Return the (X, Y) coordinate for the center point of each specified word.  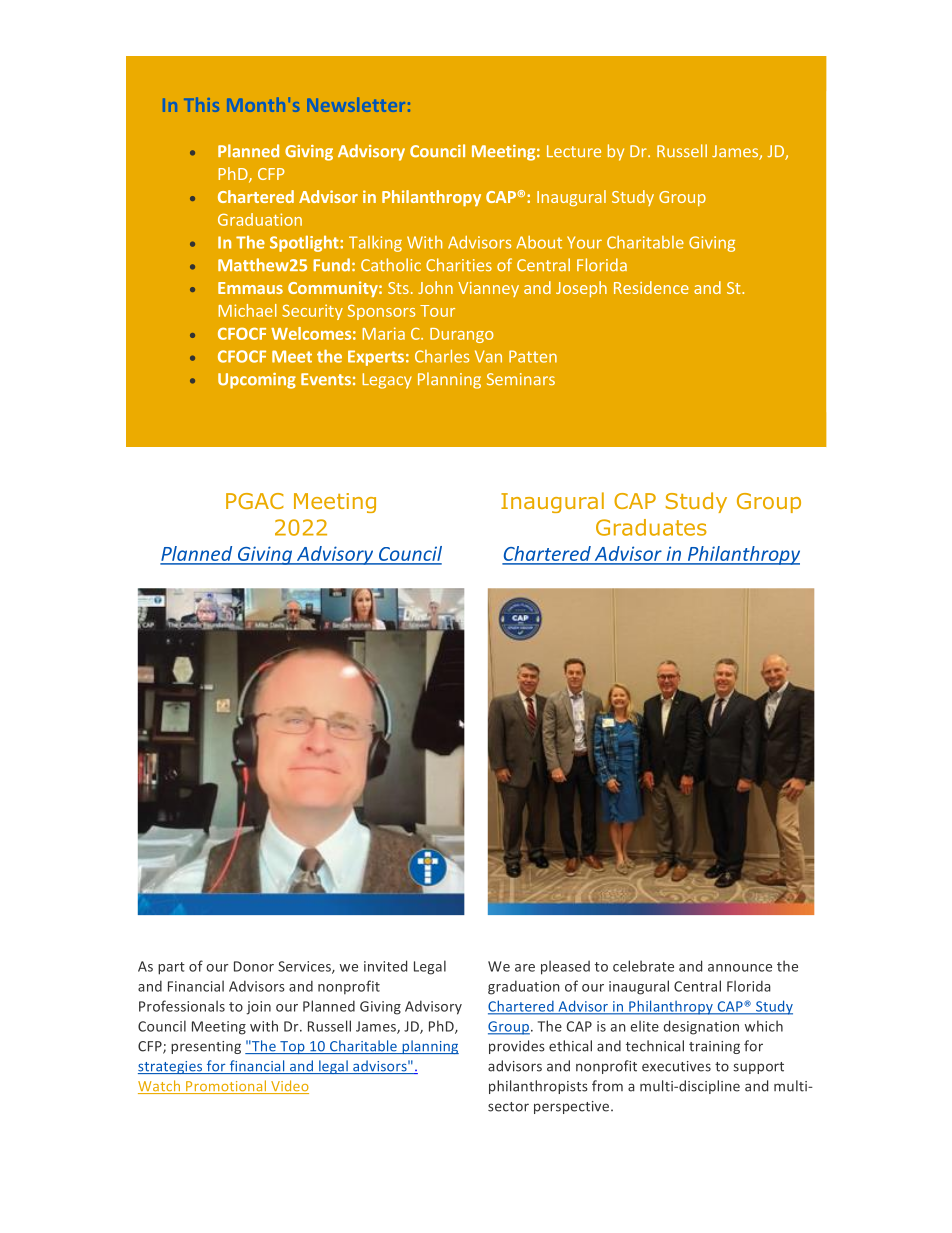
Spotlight (305, 244)
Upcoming (257, 381)
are (525, 968)
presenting (206, 1047)
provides (517, 1047)
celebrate (643, 966)
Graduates (651, 527)
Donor (254, 966)
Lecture (574, 151)
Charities (459, 264)
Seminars (521, 379)
